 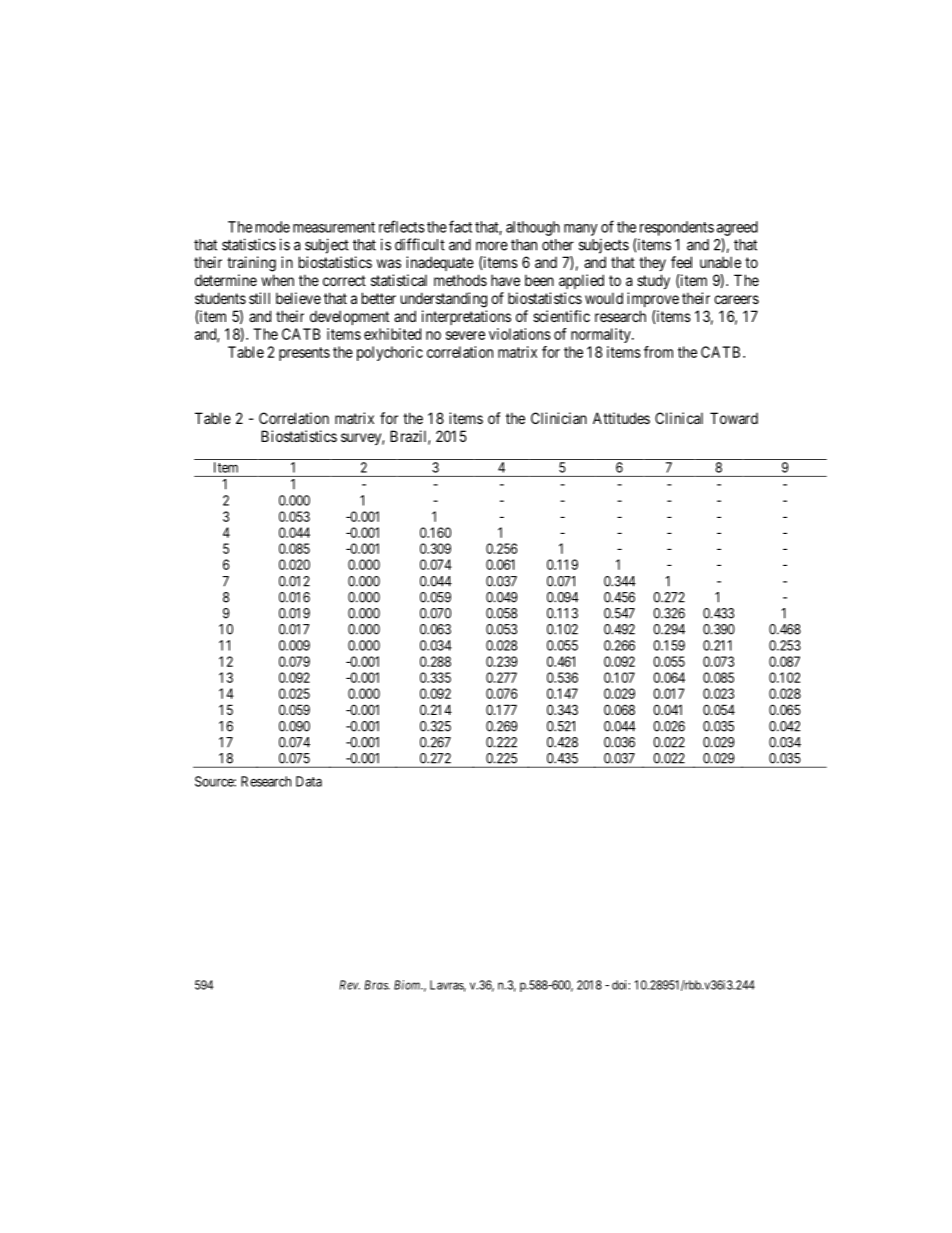 I want to click on more, so click(x=492, y=246).
